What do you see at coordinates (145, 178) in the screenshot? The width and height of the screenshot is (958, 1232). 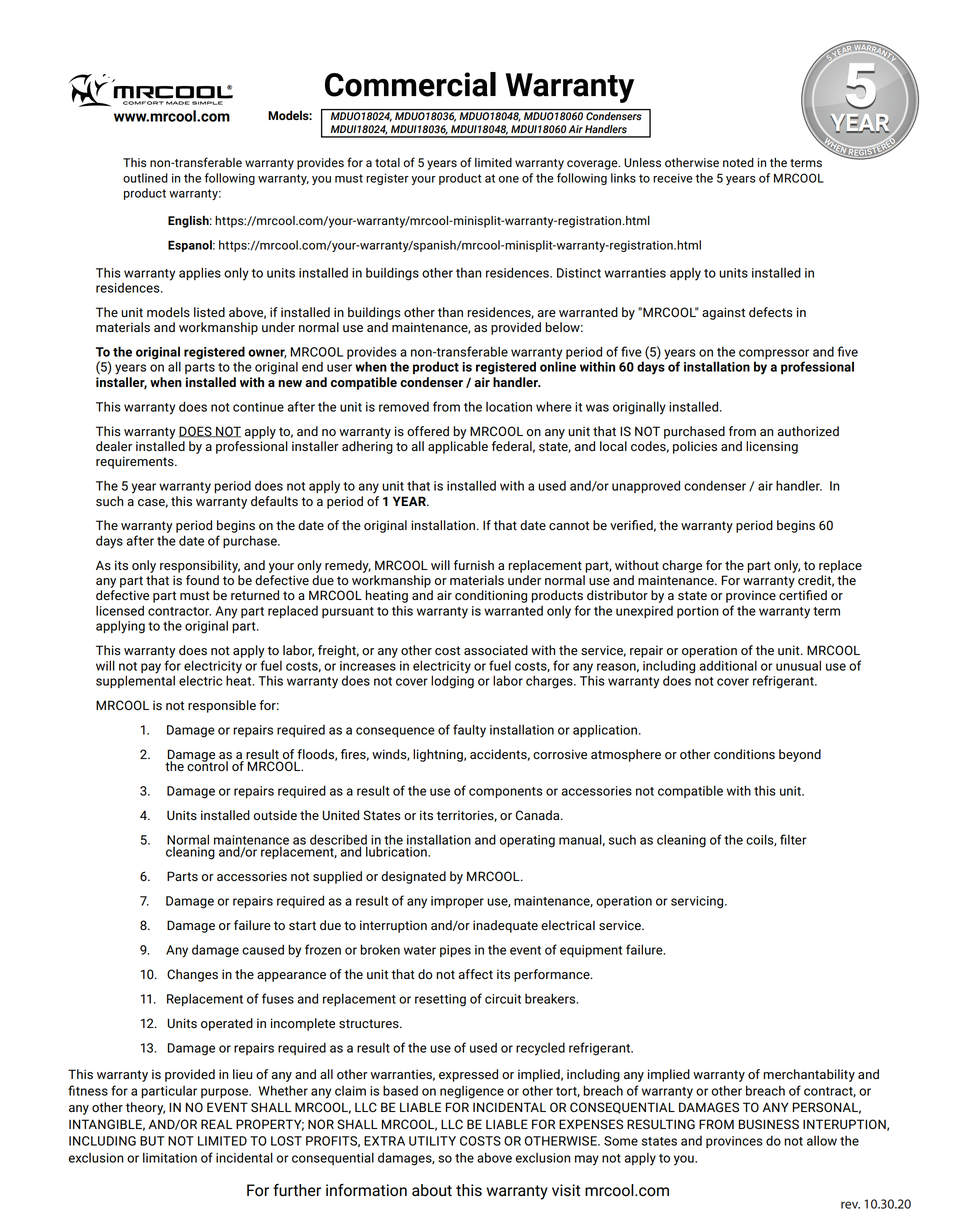 I see `outlined` at bounding box center [145, 178].
